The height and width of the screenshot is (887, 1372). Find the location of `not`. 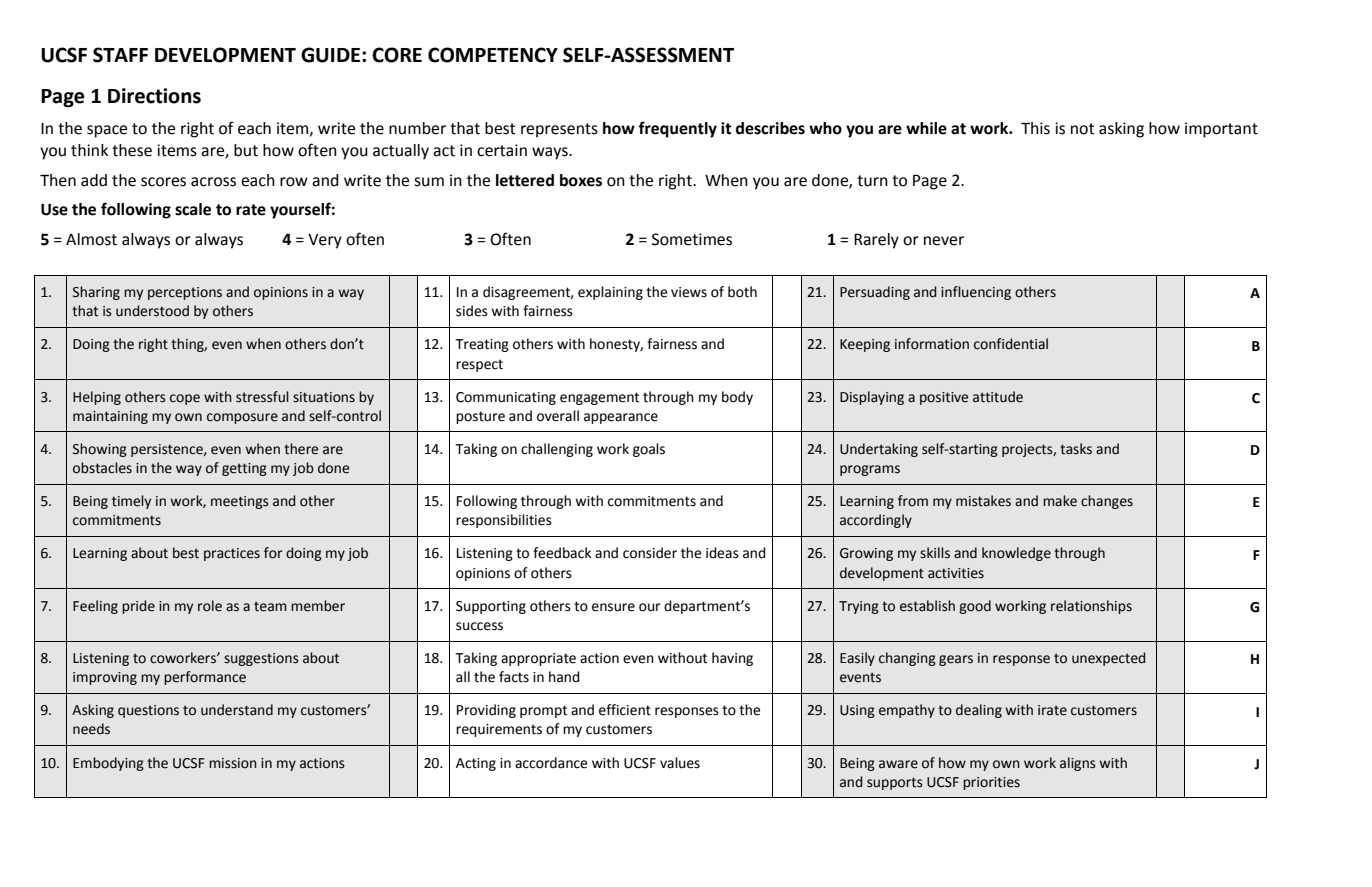

not is located at coordinates (1082, 129).
